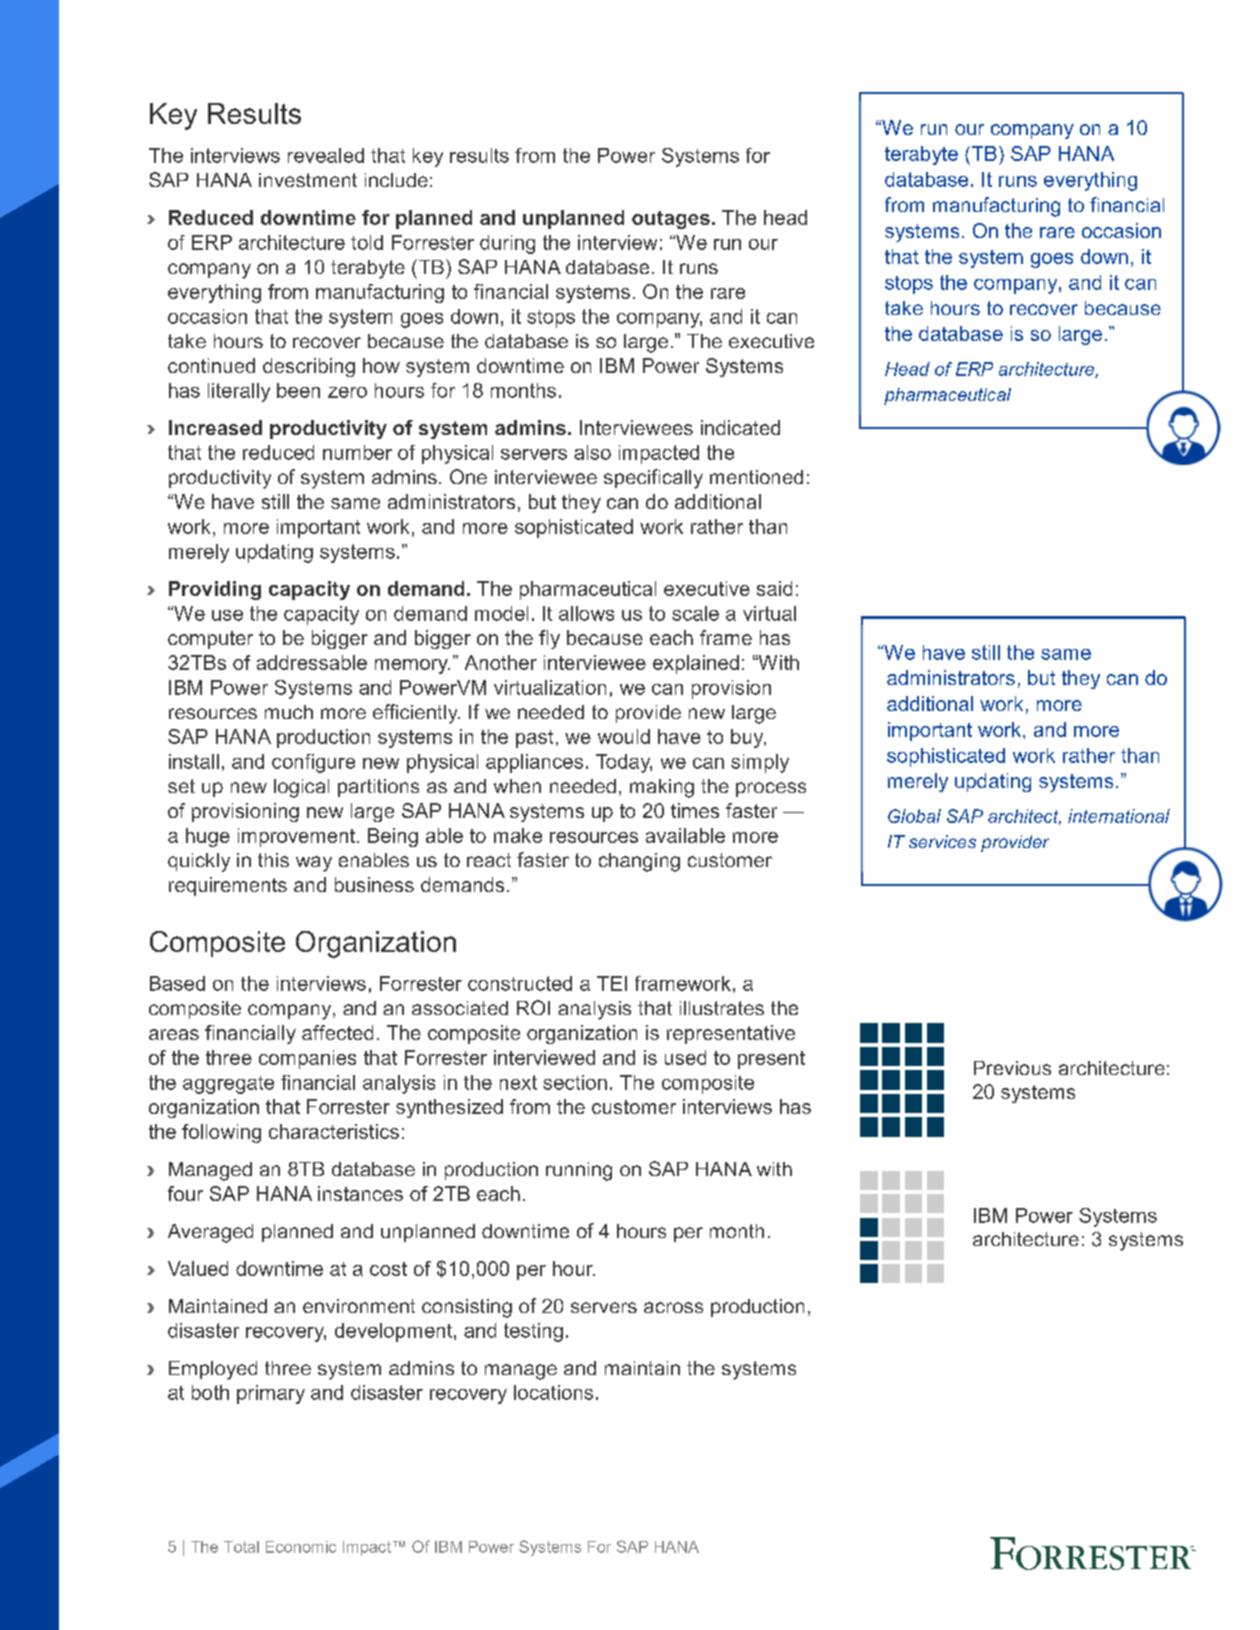  I want to click on Economic, so click(301, 1547).
